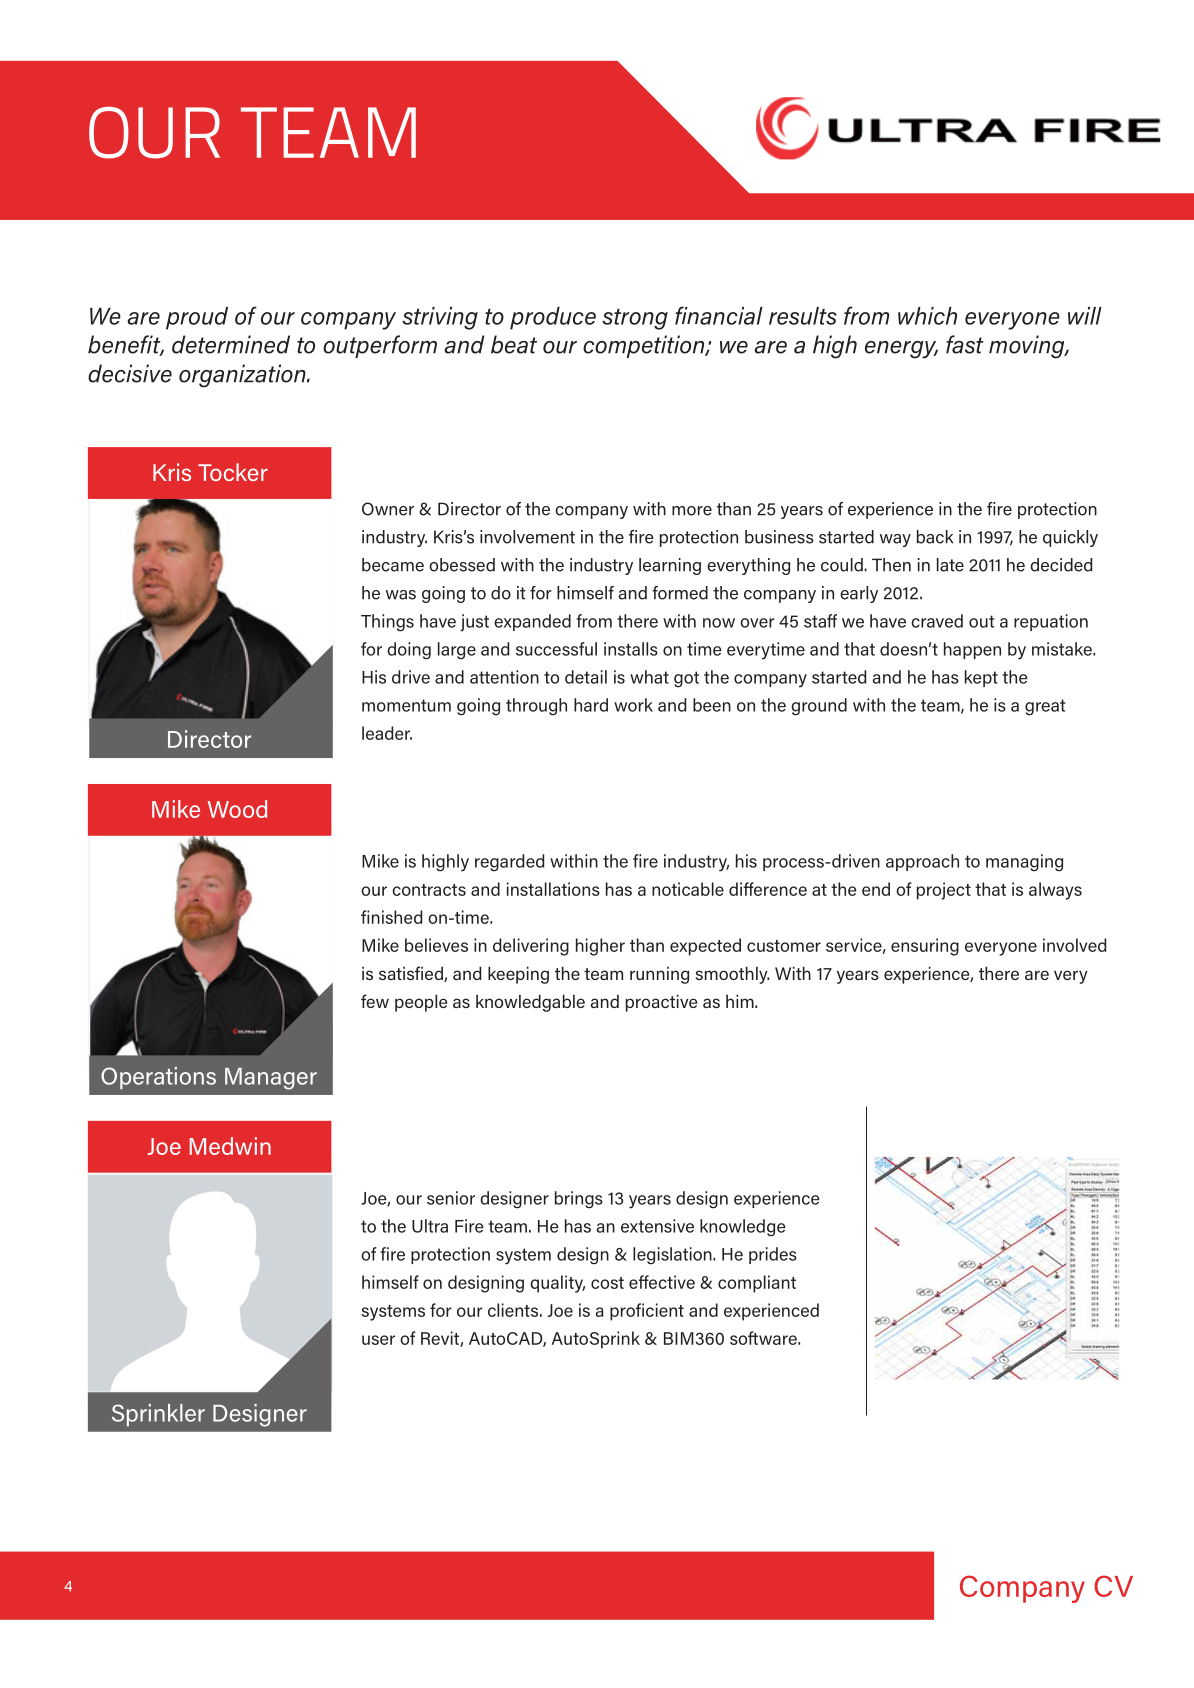 Image resolution: width=1194 pixels, height=1688 pixels. What do you see at coordinates (387, 623) in the screenshot?
I see `Things` at bounding box center [387, 623].
